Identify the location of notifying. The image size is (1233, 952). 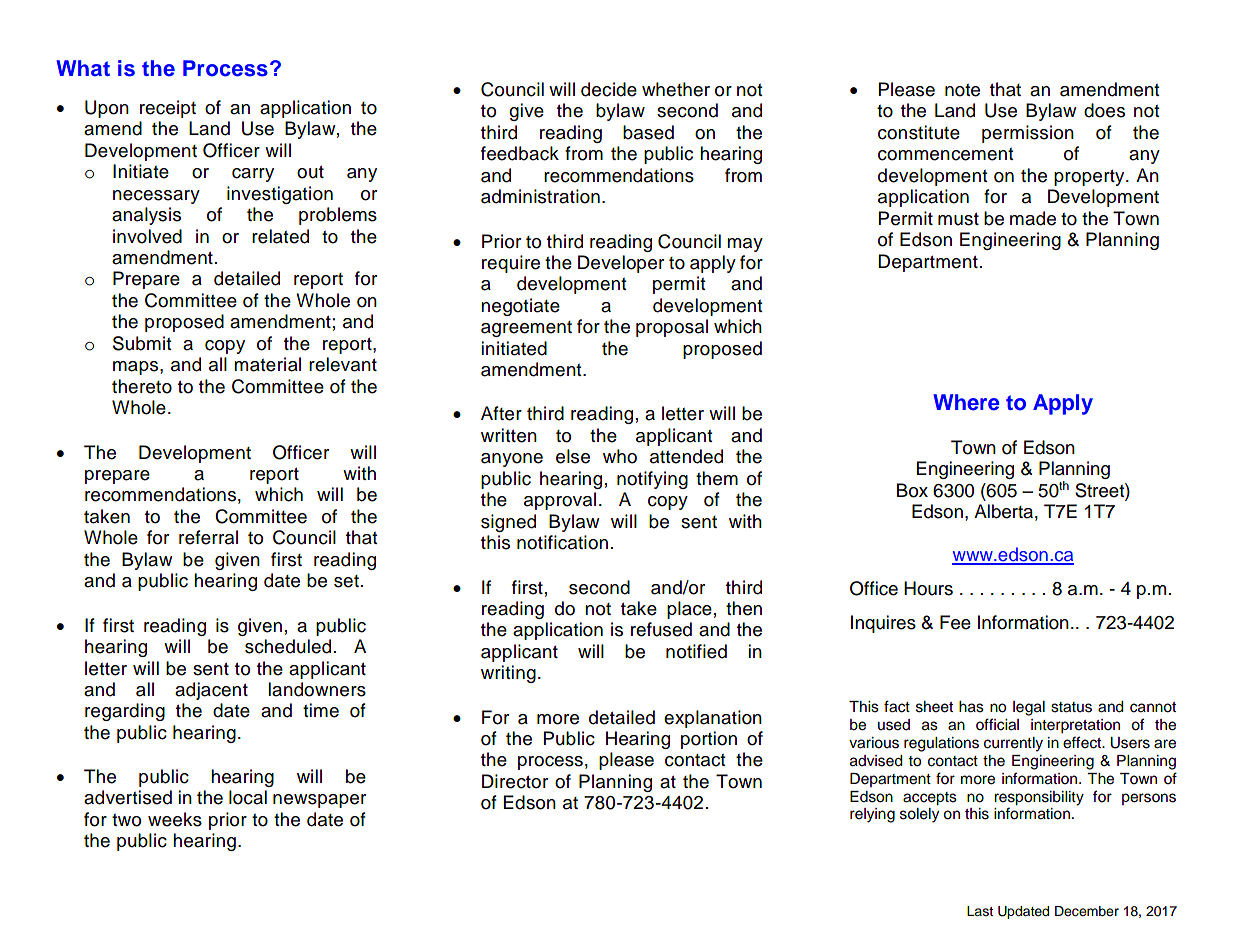
(652, 480).
